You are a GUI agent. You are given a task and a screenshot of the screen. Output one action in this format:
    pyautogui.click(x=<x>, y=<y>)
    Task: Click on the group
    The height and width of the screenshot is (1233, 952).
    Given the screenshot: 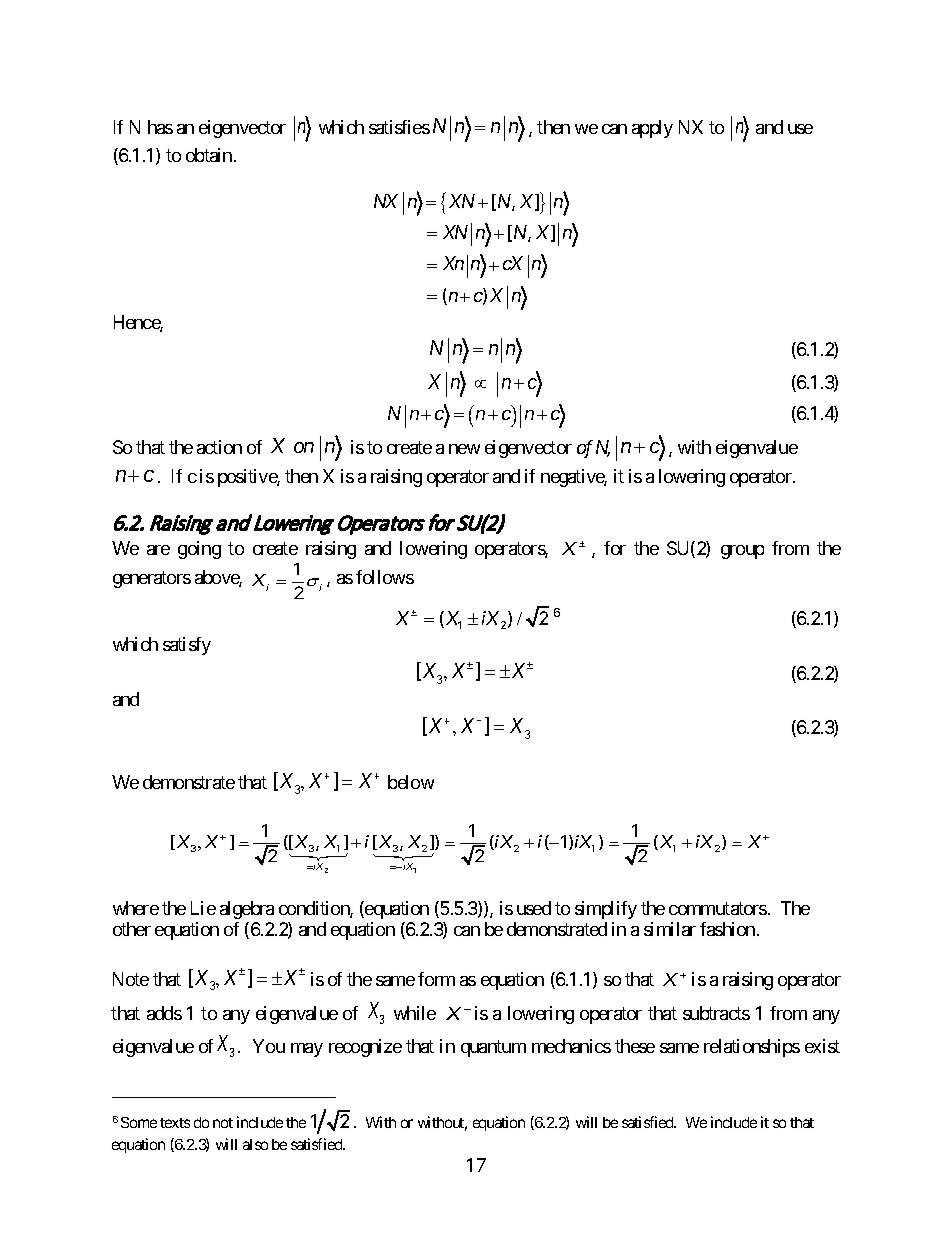 What is the action you would take?
    pyautogui.click(x=742, y=552)
